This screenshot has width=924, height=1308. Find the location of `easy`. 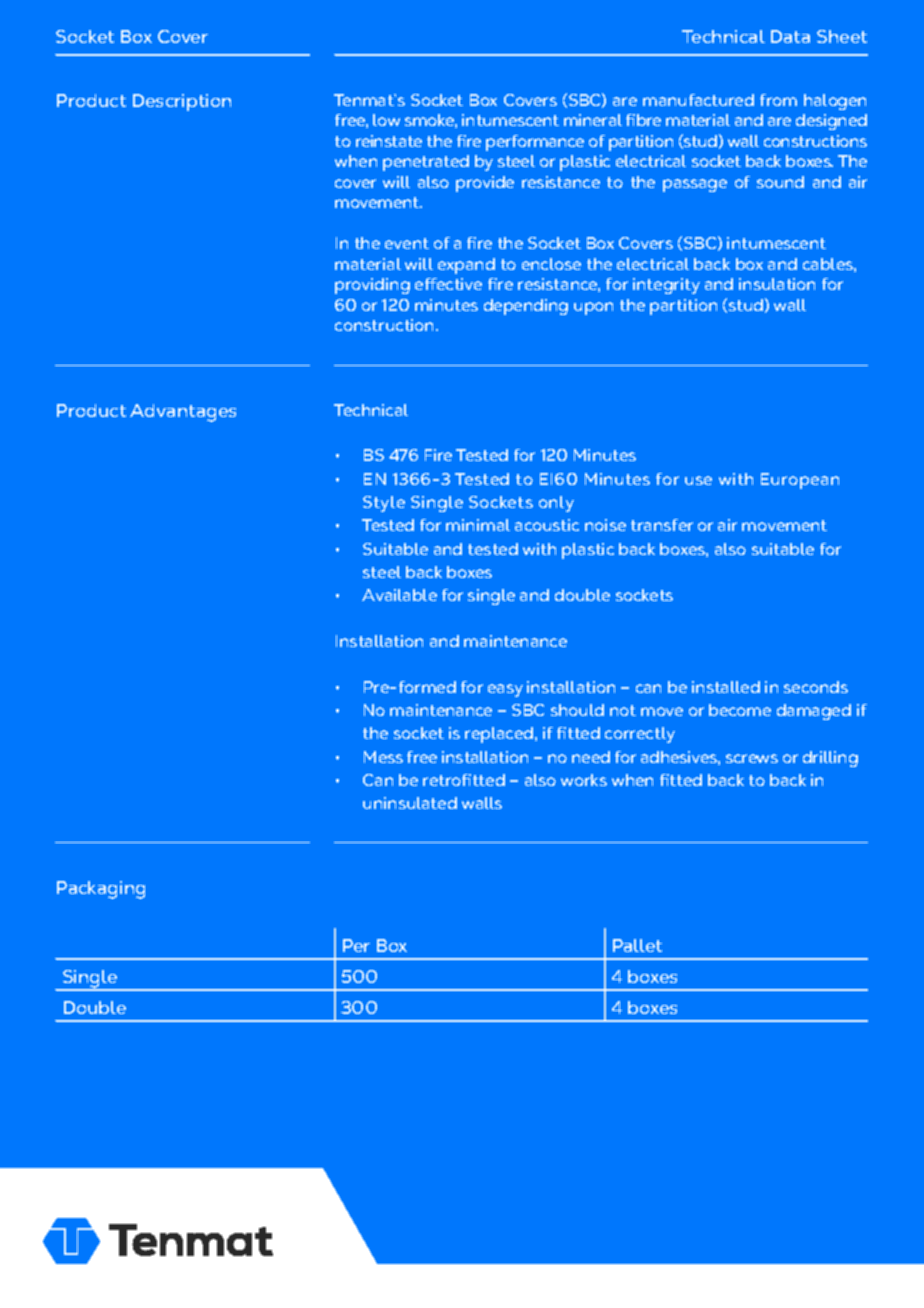

easy is located at coordinates (505, 690).
